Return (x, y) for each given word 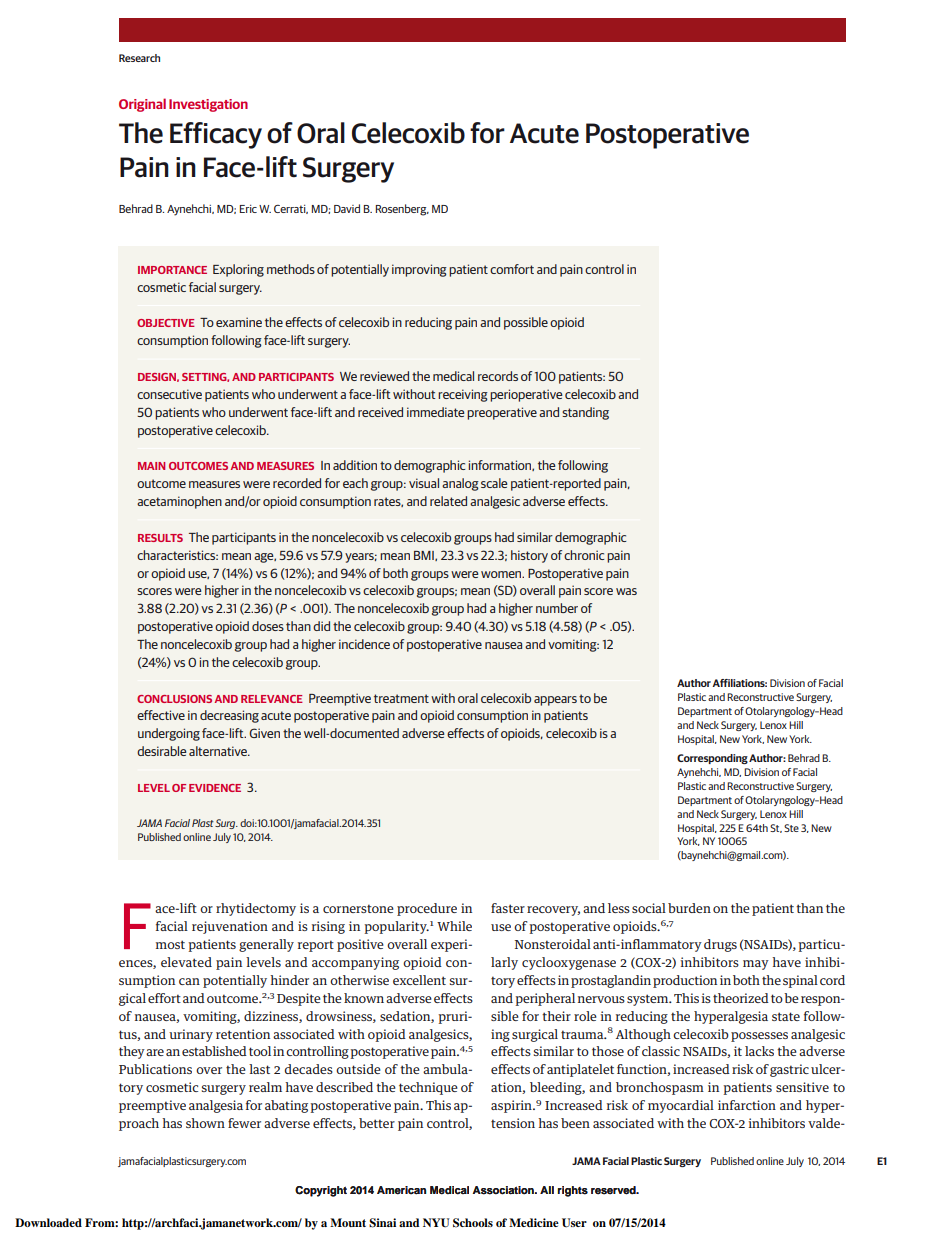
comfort (512, 269)
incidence (364, 644)
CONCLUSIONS (174, 699)
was (626, 591)
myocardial (681, 1106)
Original (142, 105)
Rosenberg (402, 210)
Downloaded (48, 1222)
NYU (436, 1223)
